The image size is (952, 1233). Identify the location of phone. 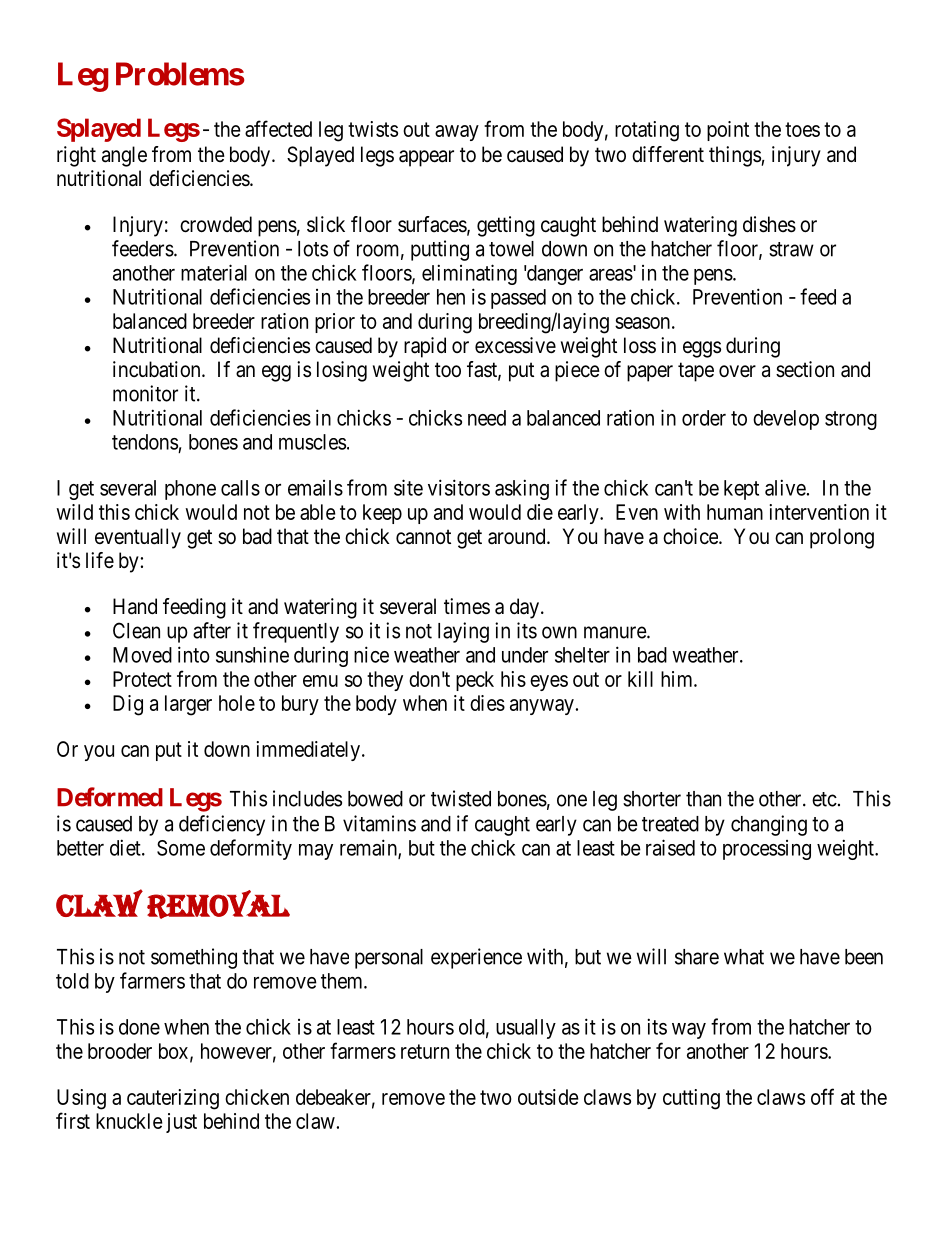
(190, 490).
